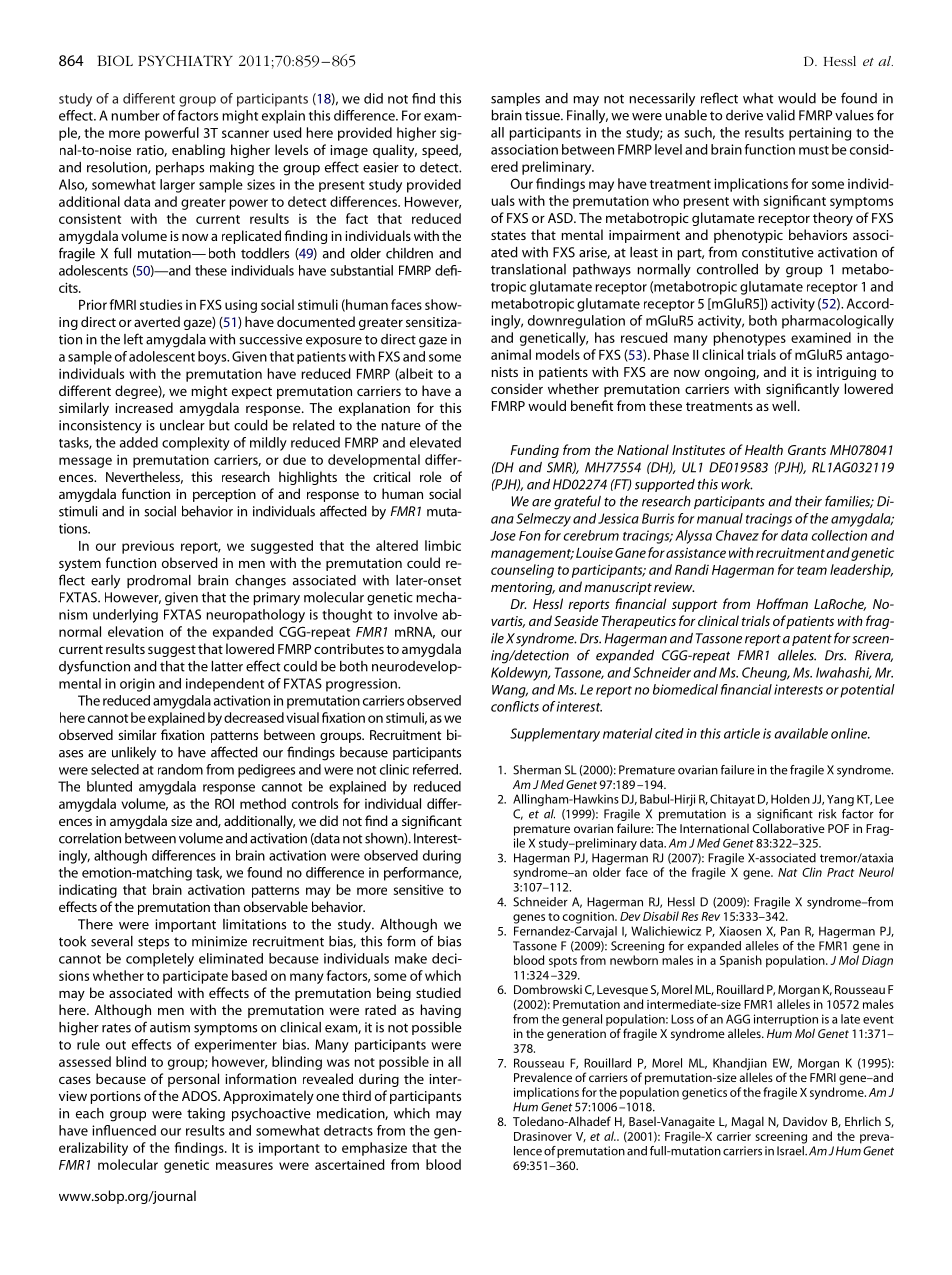 This screenshot has height=1275, width=952. I want to click on valid, so click(780, 115).
